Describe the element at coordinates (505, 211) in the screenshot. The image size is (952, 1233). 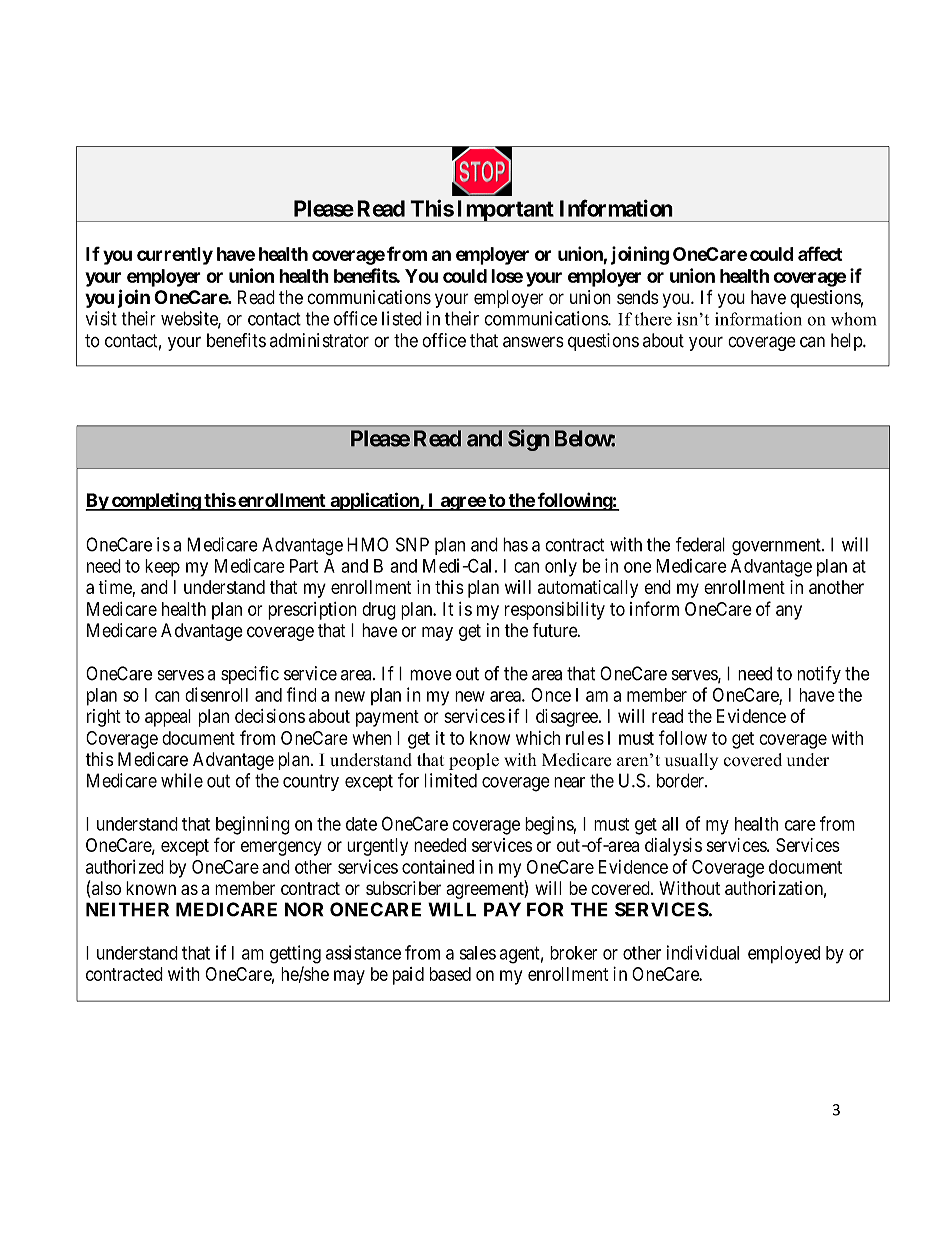
I see `Important` at that location.
